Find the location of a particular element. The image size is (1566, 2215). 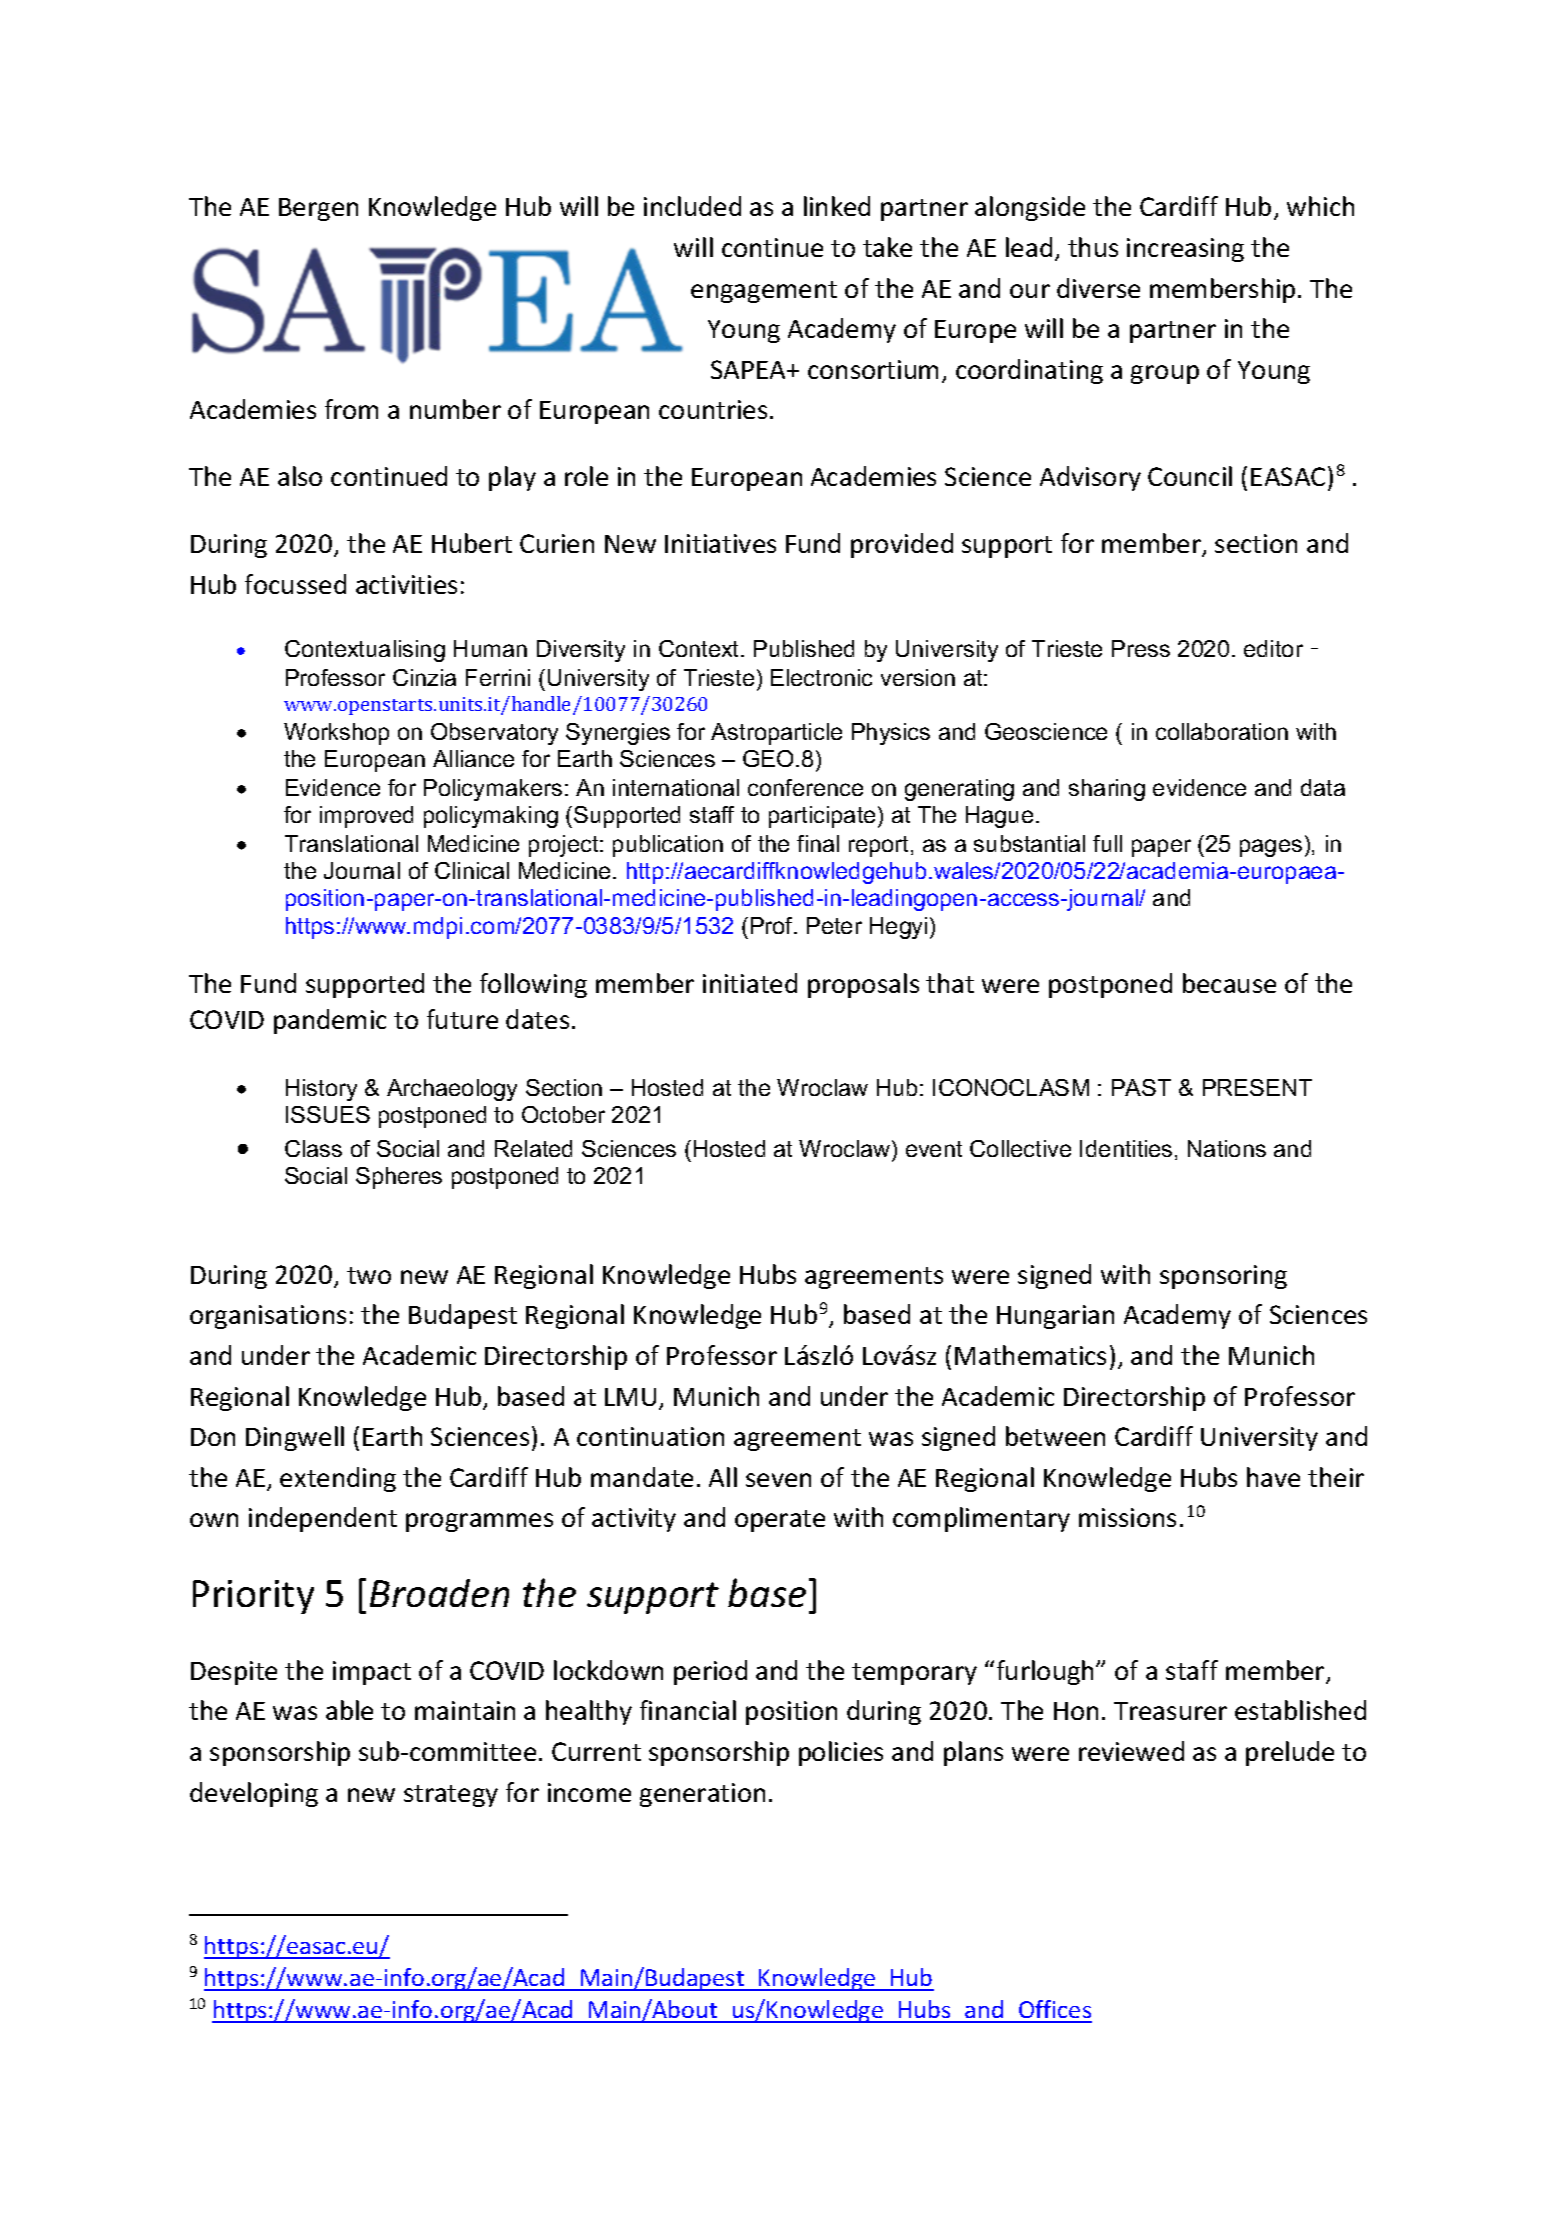

engagement is located at coordinates (764, 292).
